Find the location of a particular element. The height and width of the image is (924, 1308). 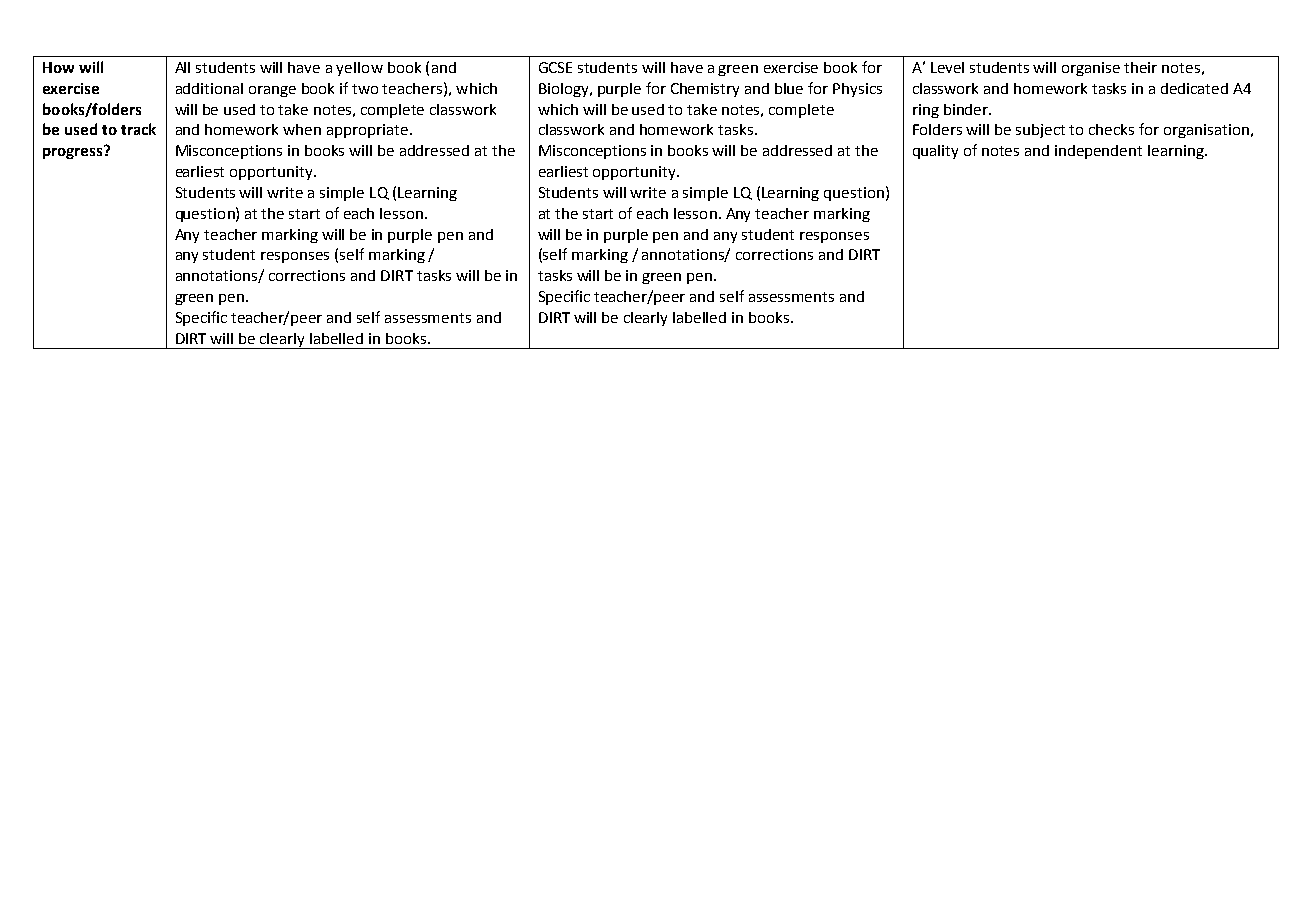

track is located at coordinates (138, 129).
